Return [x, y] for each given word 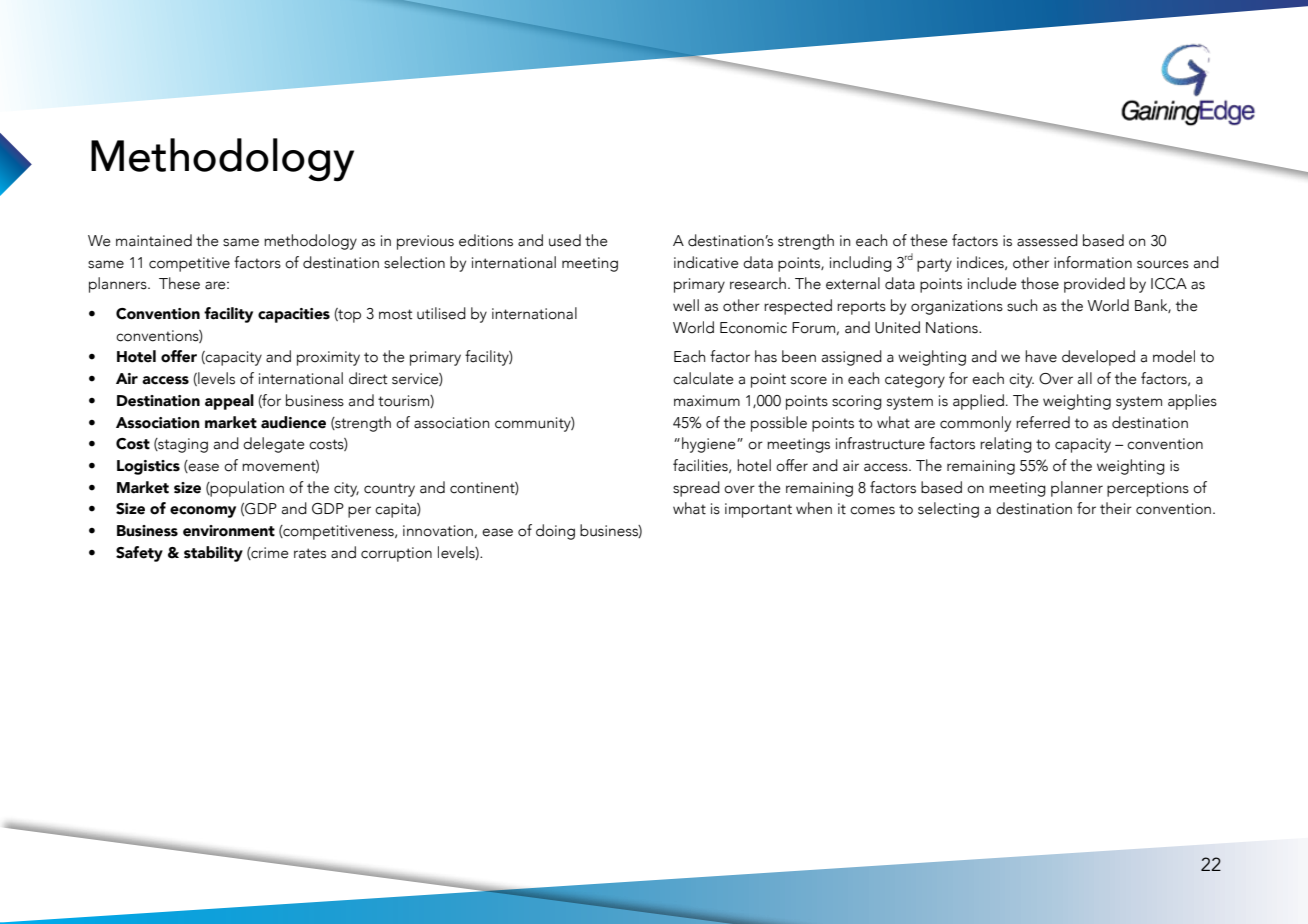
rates [310, 553]
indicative [706, 262]
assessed [1047, 240]
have [1041, 356]
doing [555, 532]
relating [1006, 445]
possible [779, 424]
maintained [154, 240]
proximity [328, 358]
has [766, 356]
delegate [274, 445]
